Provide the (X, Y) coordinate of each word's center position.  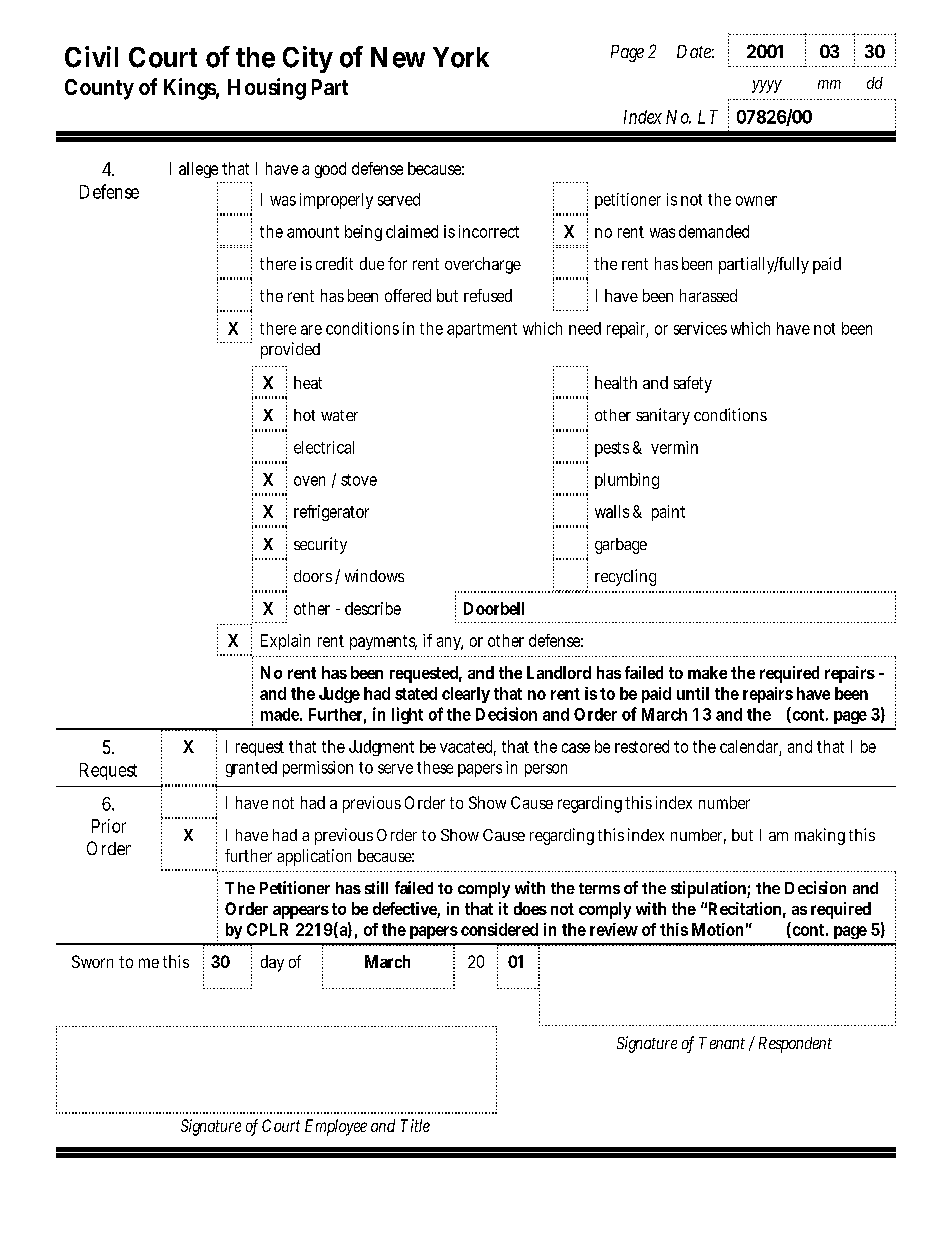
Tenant (722, 1043)
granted (251, 769)
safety (693, 384)
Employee (336, 1127)
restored (642, 746)
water (339, 415)
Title (415, 1125)
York (461, 57)
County (99, 89)
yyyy (767, 86)
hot (304, 415)
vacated (468, 747)
